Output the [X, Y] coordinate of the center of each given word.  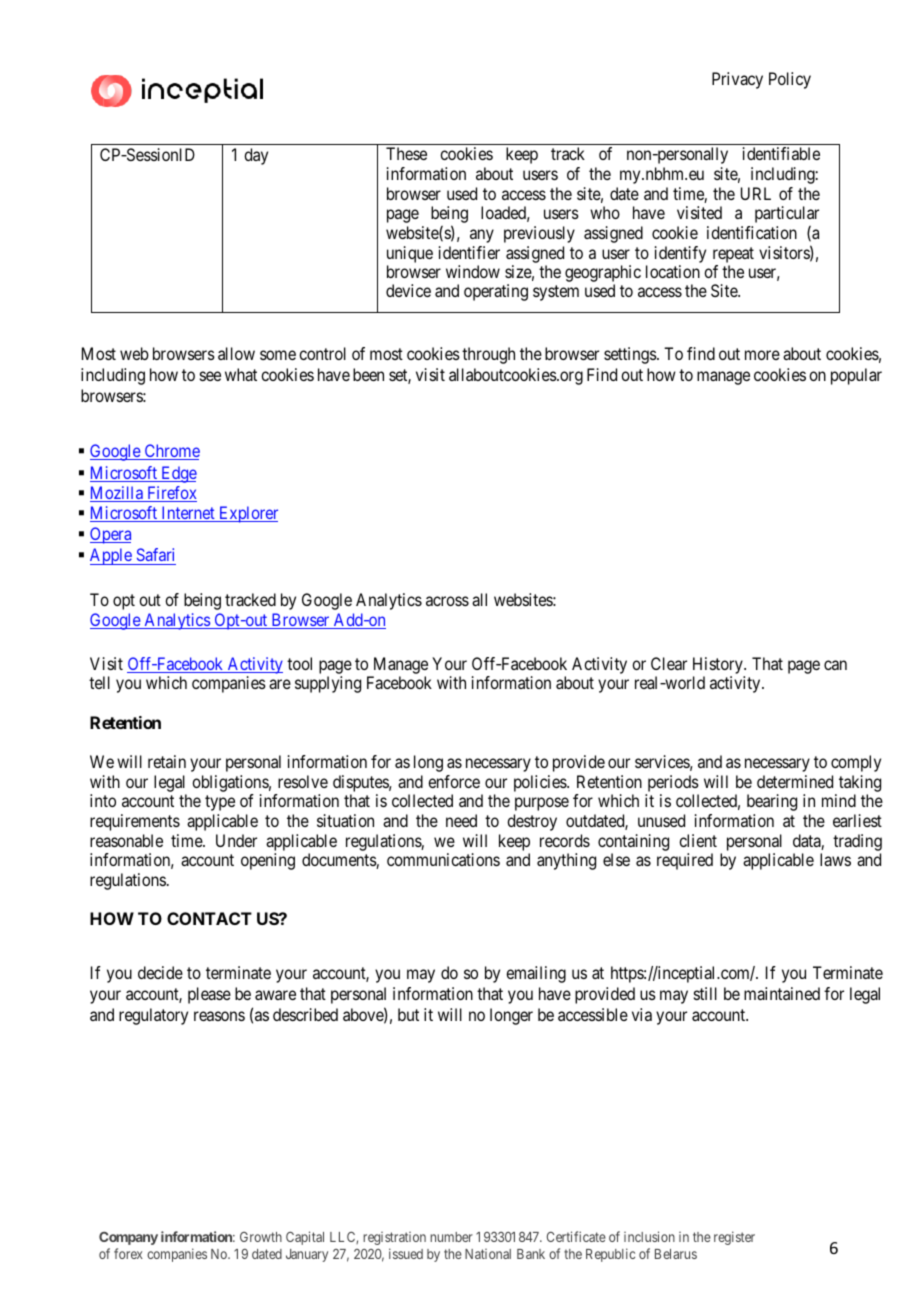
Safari [155, 556]
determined [795, 781]
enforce [454, 781]
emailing [536, 974]
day [256, 156]
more [762, 355]
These [406, 153]
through [488, 355]
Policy [790, 80]
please [209, 995]
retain [167, 761]
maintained [782, 993]
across [447, 601]
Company [128, 1238]
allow [236, 353]
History [719, 667]
